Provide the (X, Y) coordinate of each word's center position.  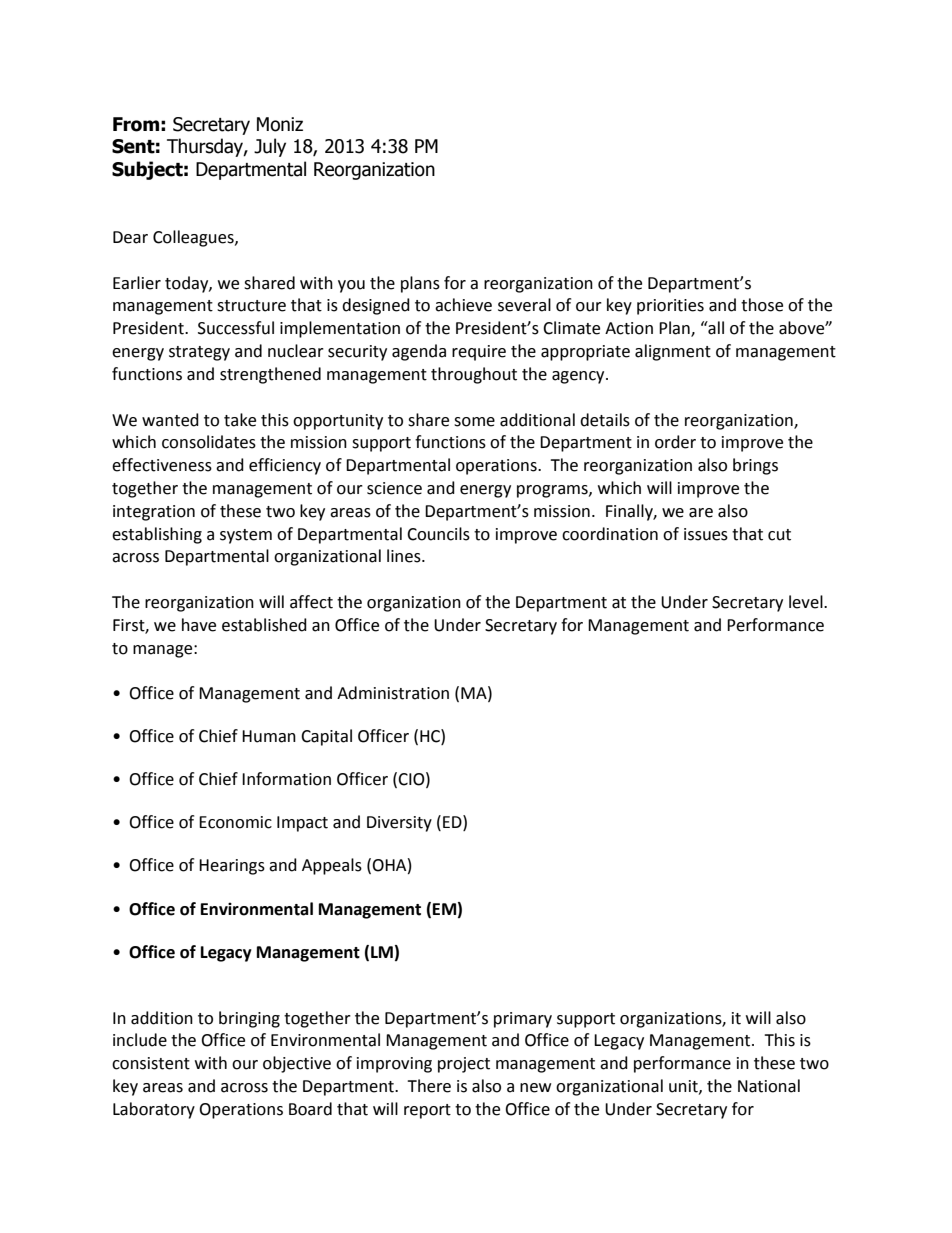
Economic (235, 822)
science (394, 488)
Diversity (399, 824)
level (807, 602)
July (270, 147)
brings (755, 466)
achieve (463, 305)
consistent (151, 1063)
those (762, 305)
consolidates (209, 442)
